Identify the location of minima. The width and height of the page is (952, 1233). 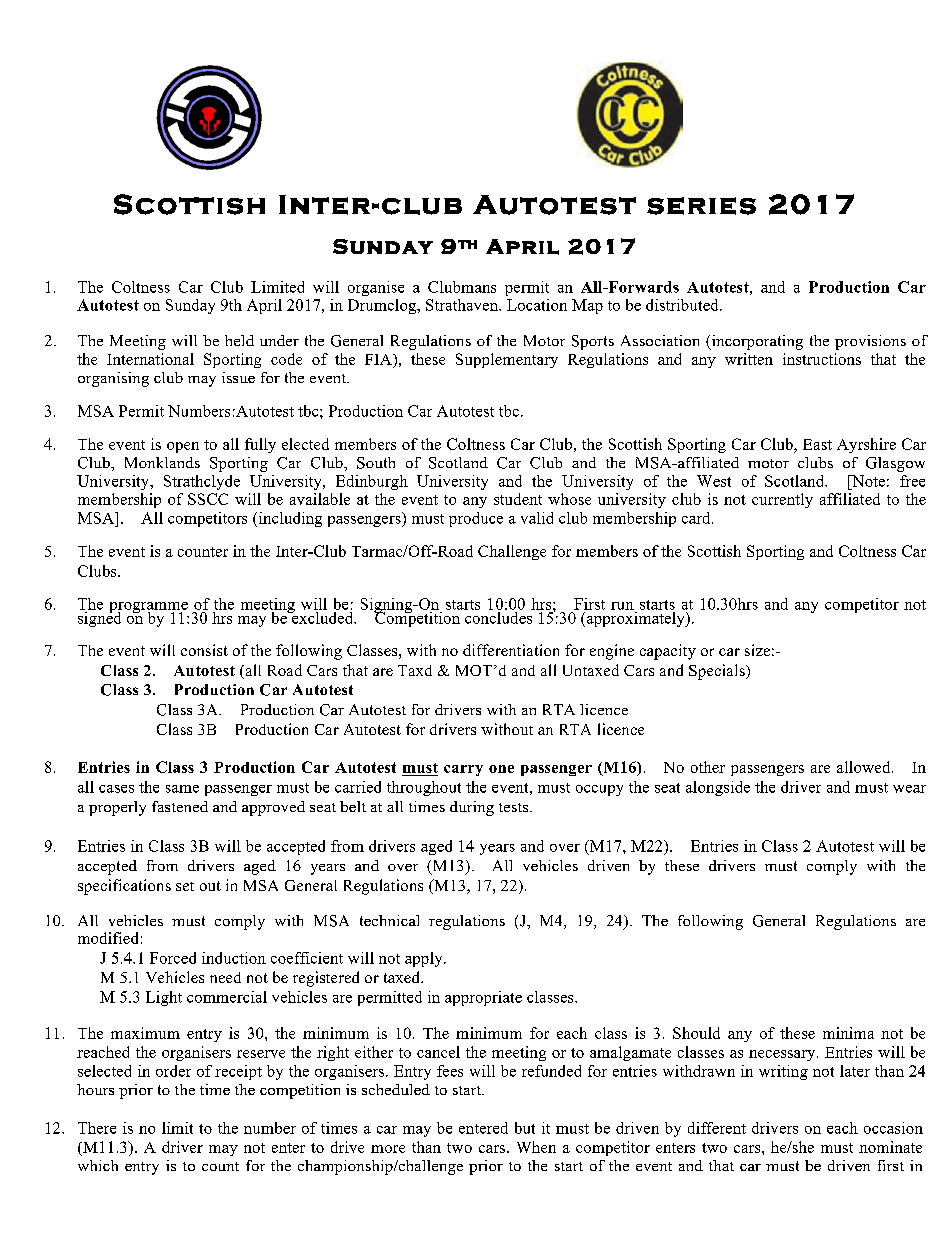
(848, 1033).
